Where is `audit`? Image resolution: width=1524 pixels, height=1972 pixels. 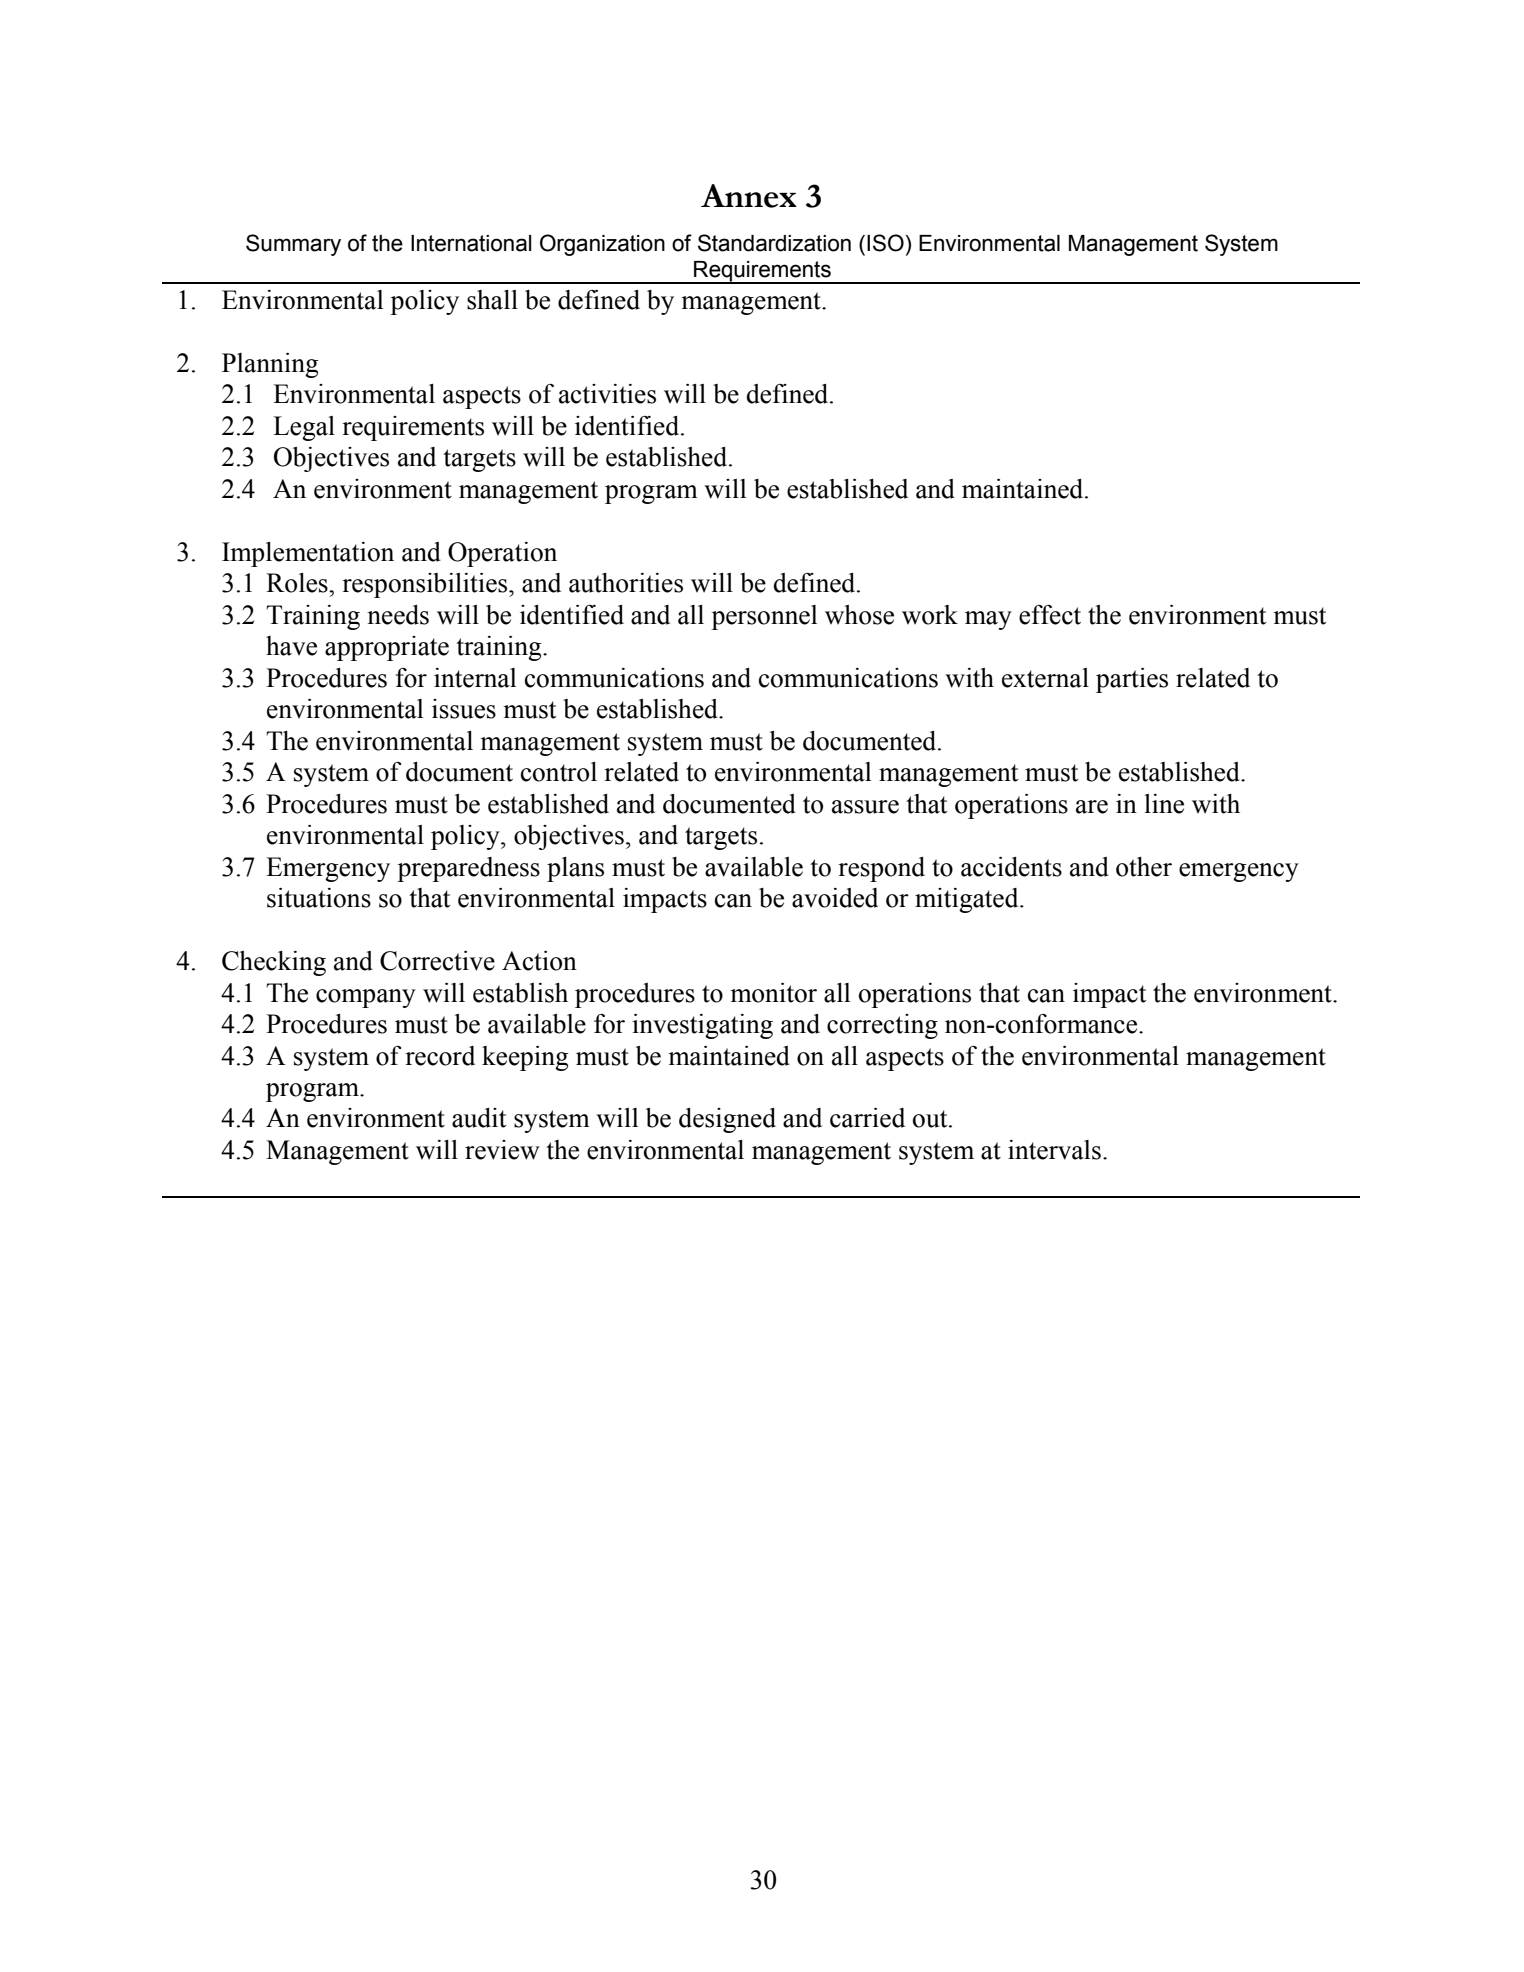
audit is located at coordinates (479, 1118).
